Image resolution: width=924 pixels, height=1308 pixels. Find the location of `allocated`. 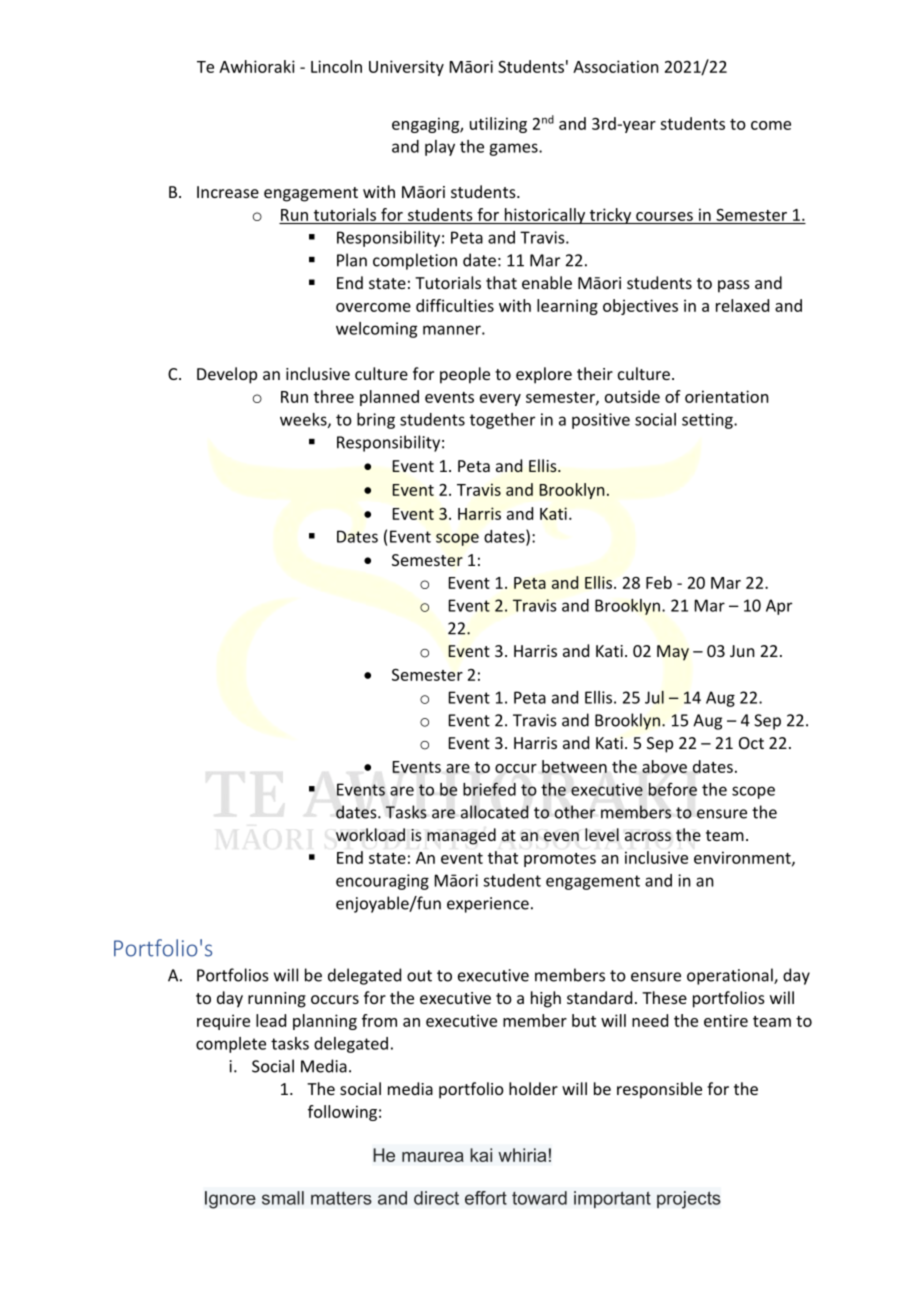

allocated is located at coordinates (495, 812).
